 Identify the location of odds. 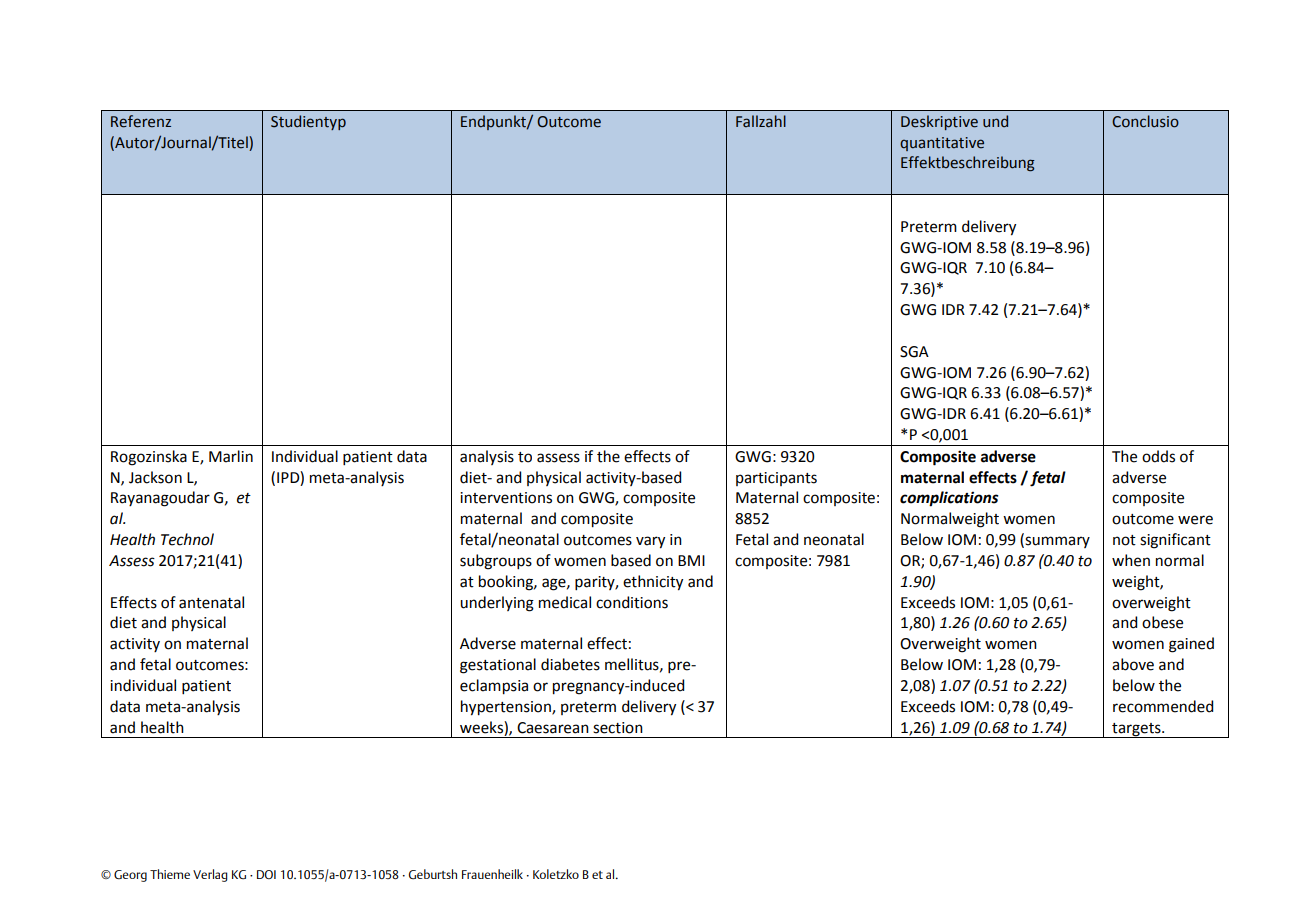
(1158, 456).
